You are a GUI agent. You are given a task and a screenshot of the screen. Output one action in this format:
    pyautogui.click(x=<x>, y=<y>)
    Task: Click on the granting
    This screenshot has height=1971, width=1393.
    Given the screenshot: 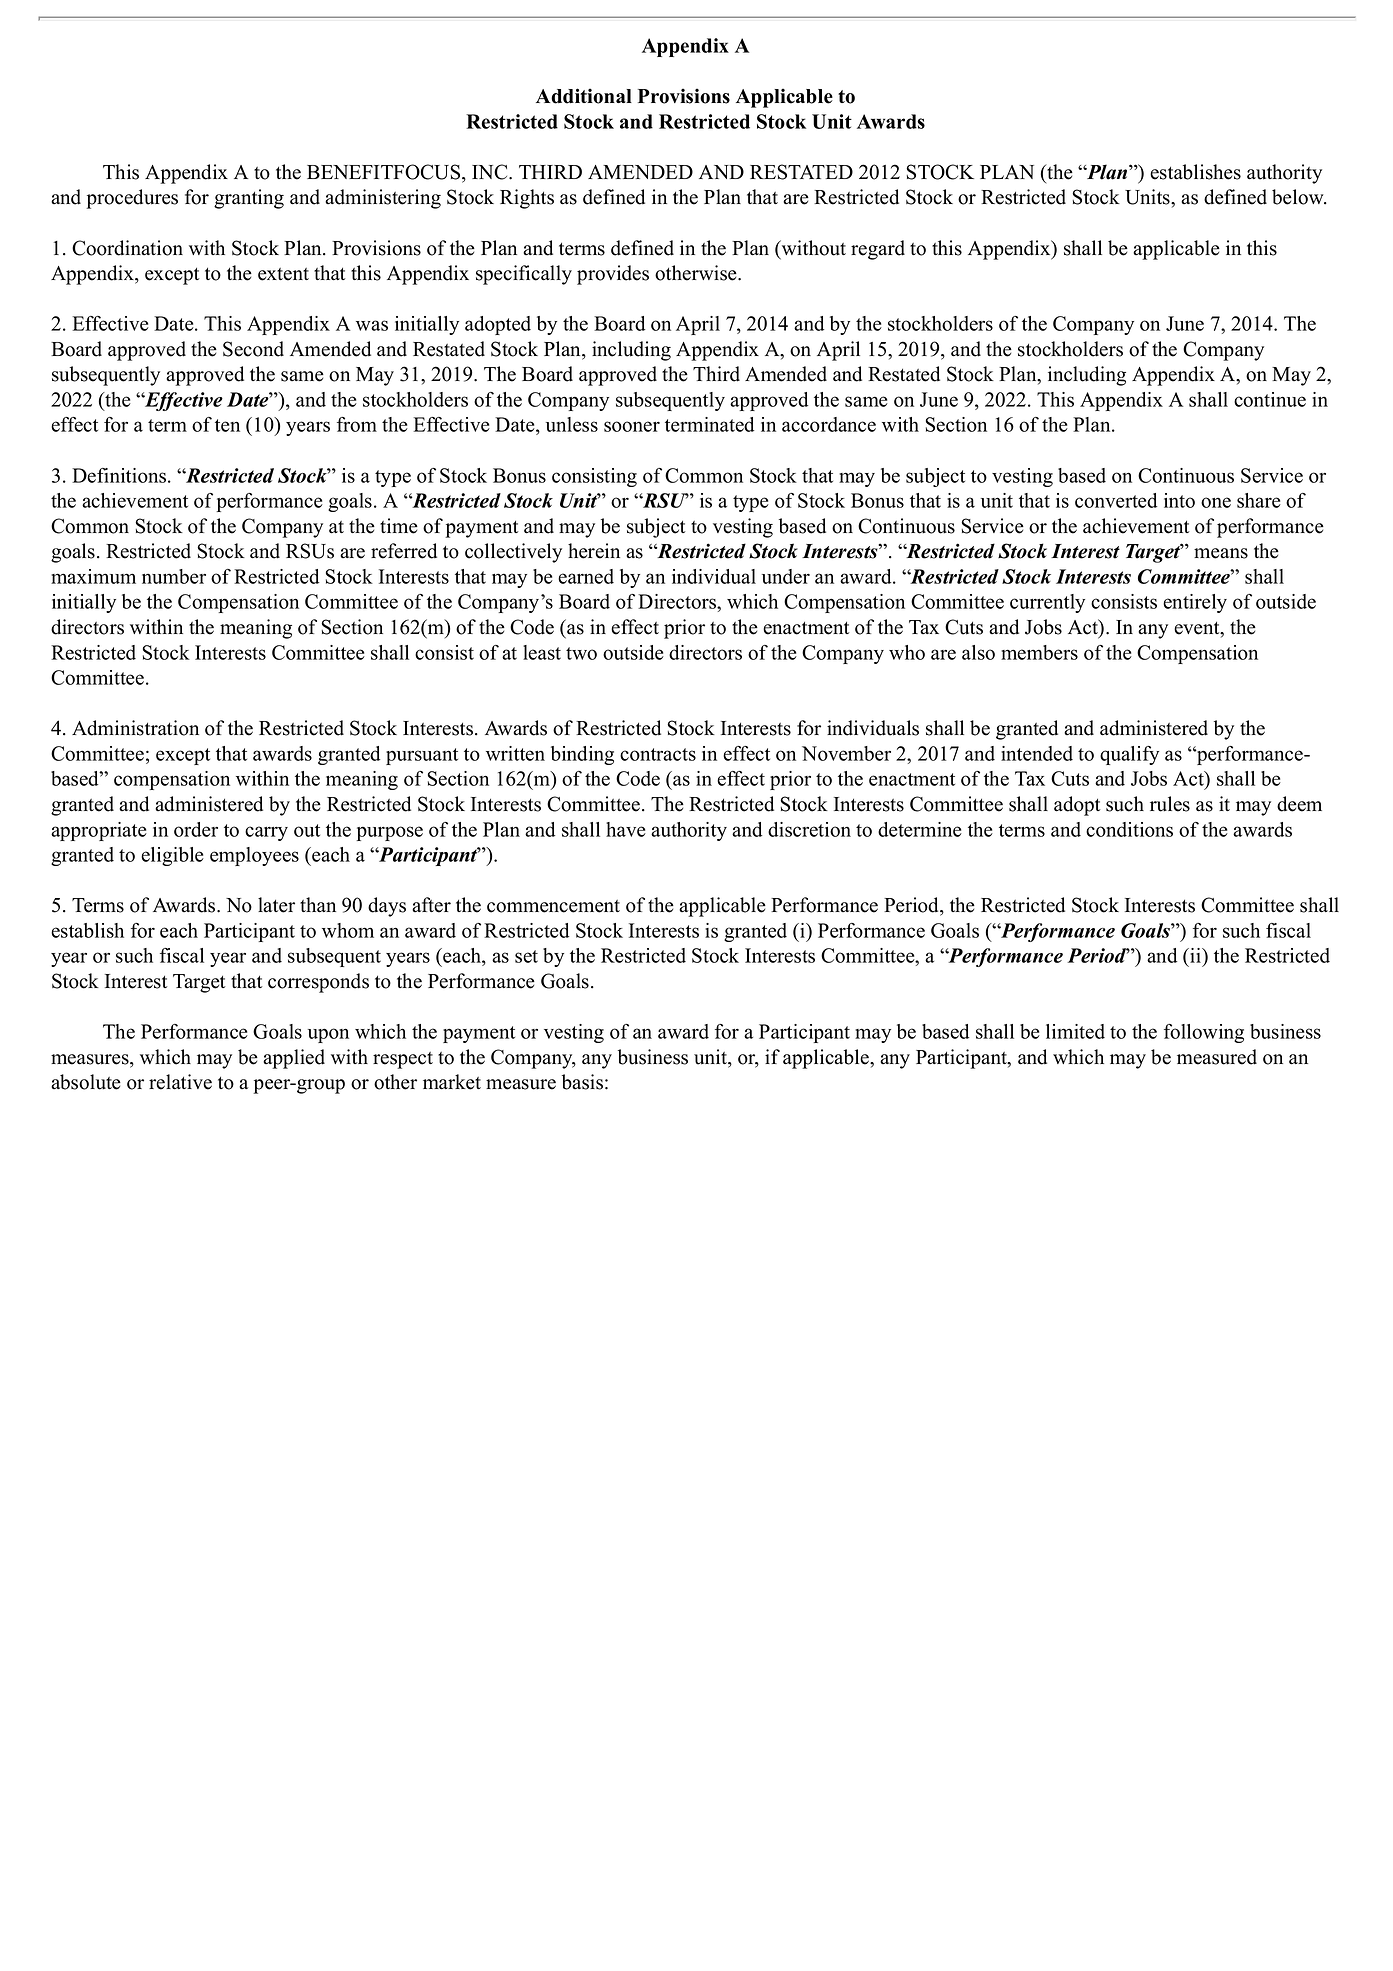 What is the action you would take?
    pyautogui.click(x=249, y=199)
